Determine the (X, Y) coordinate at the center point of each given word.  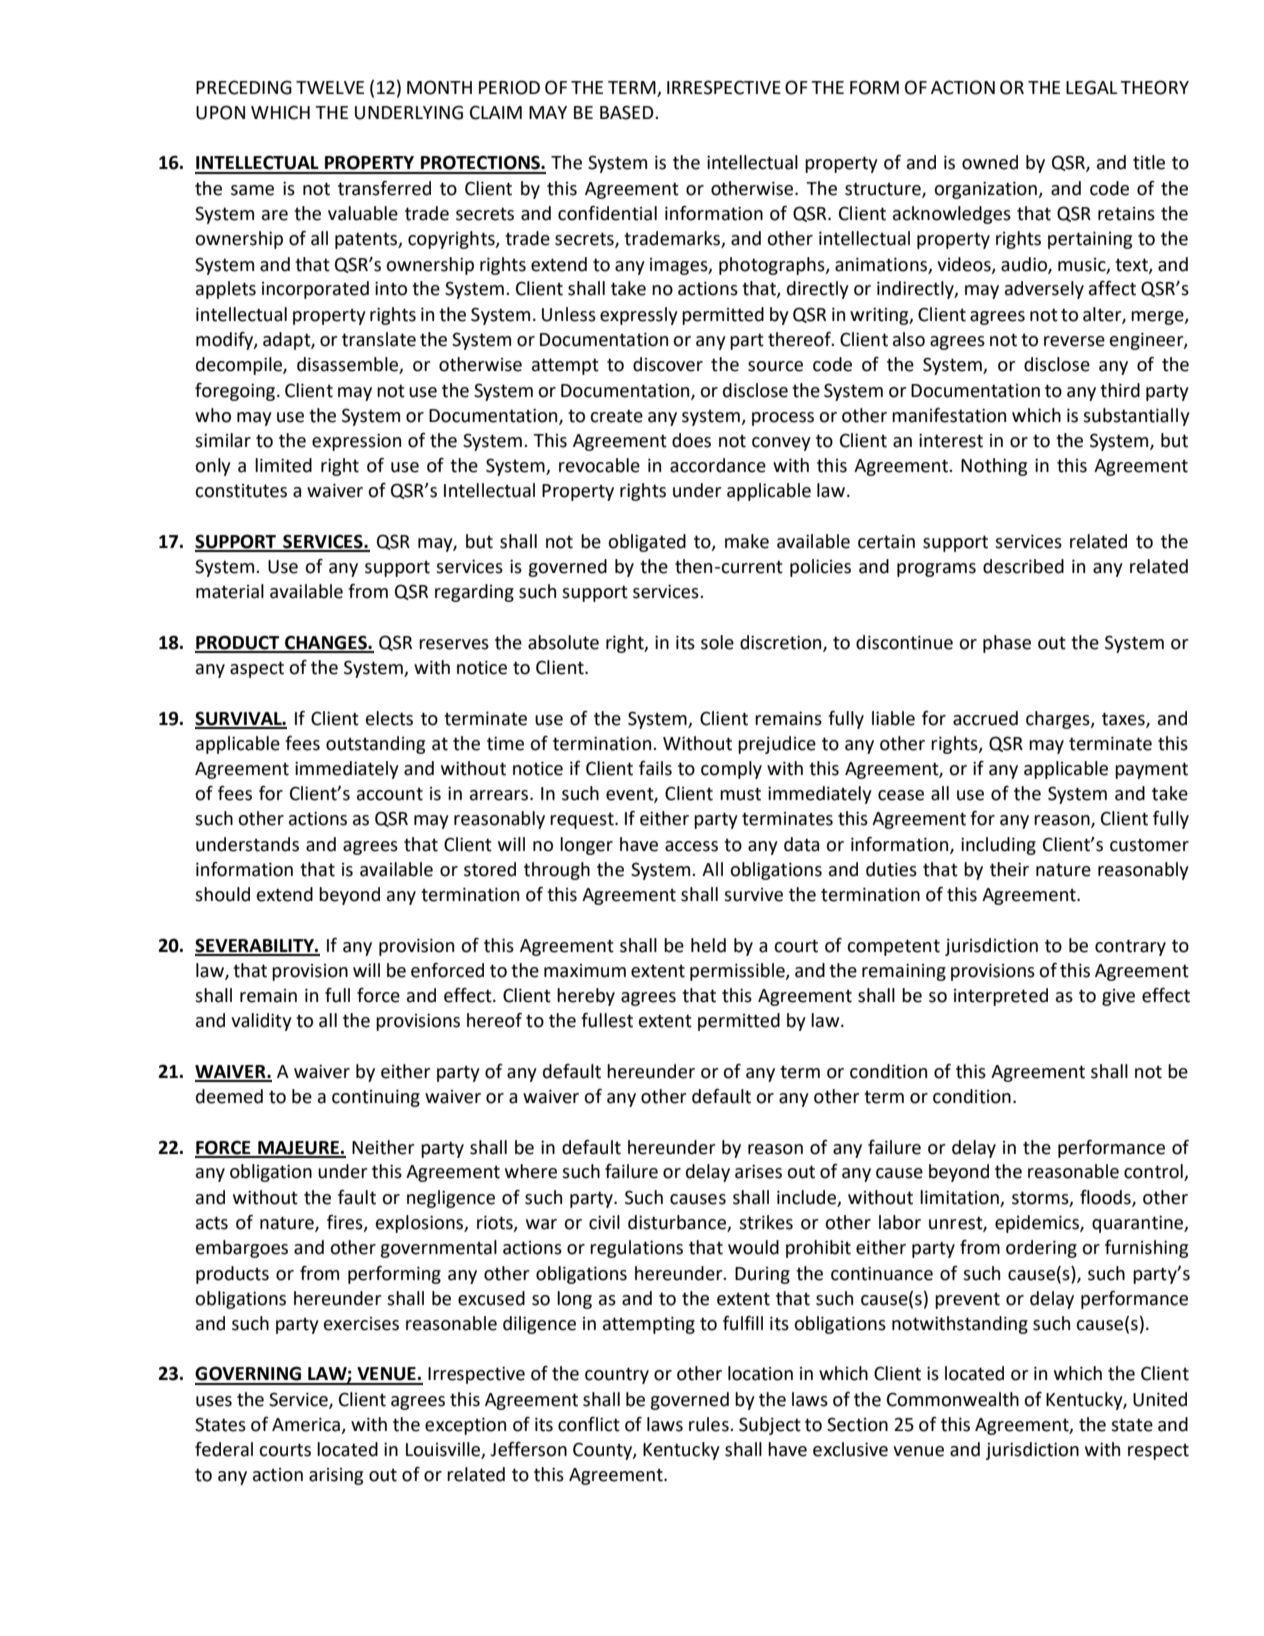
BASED (628, 112)
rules (710, 1424)
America (307, 1425)
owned (990, 162)
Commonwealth (953, 1399)
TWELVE (330, 87)
